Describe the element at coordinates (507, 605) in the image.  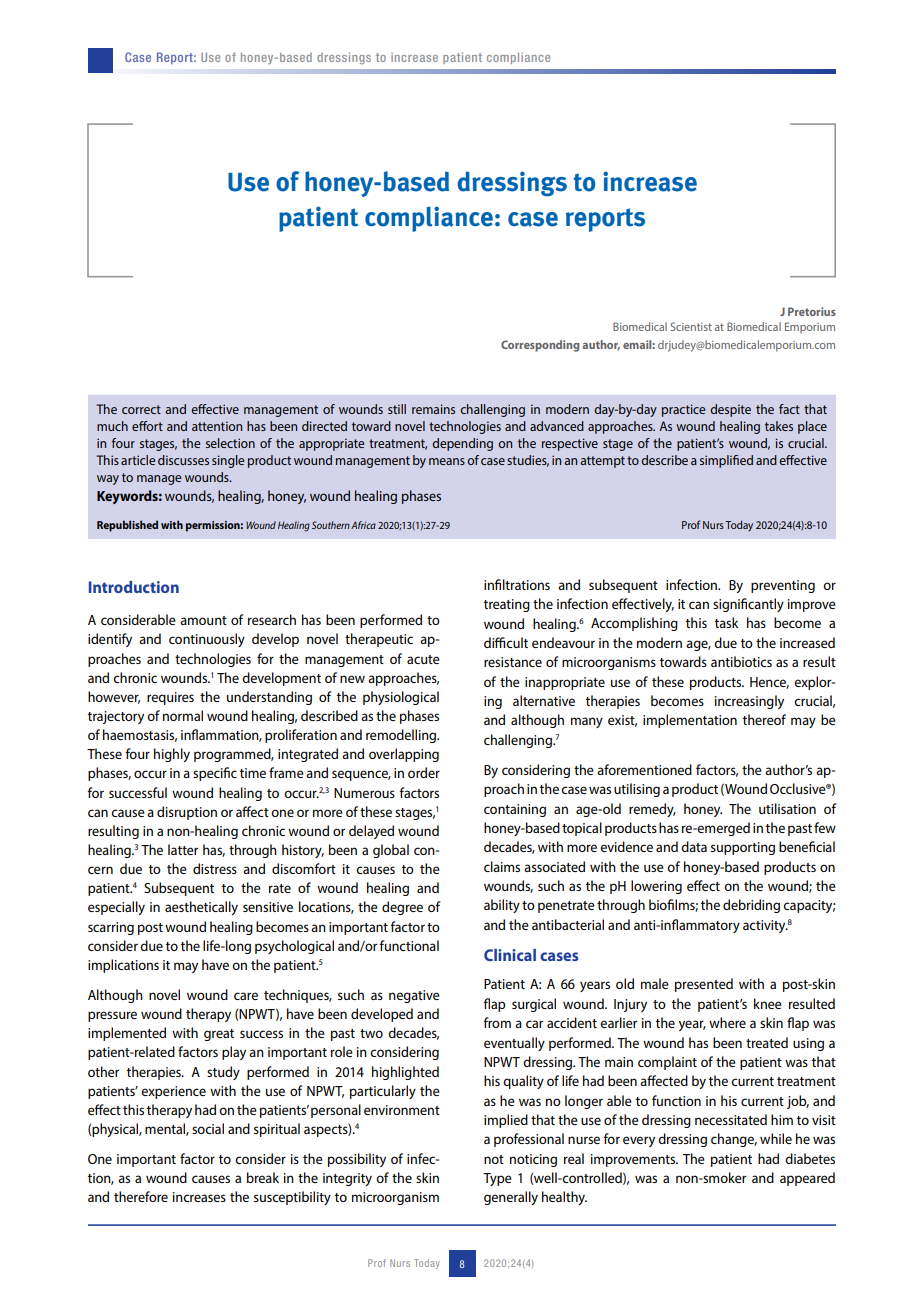
I see `treating` at that location.
